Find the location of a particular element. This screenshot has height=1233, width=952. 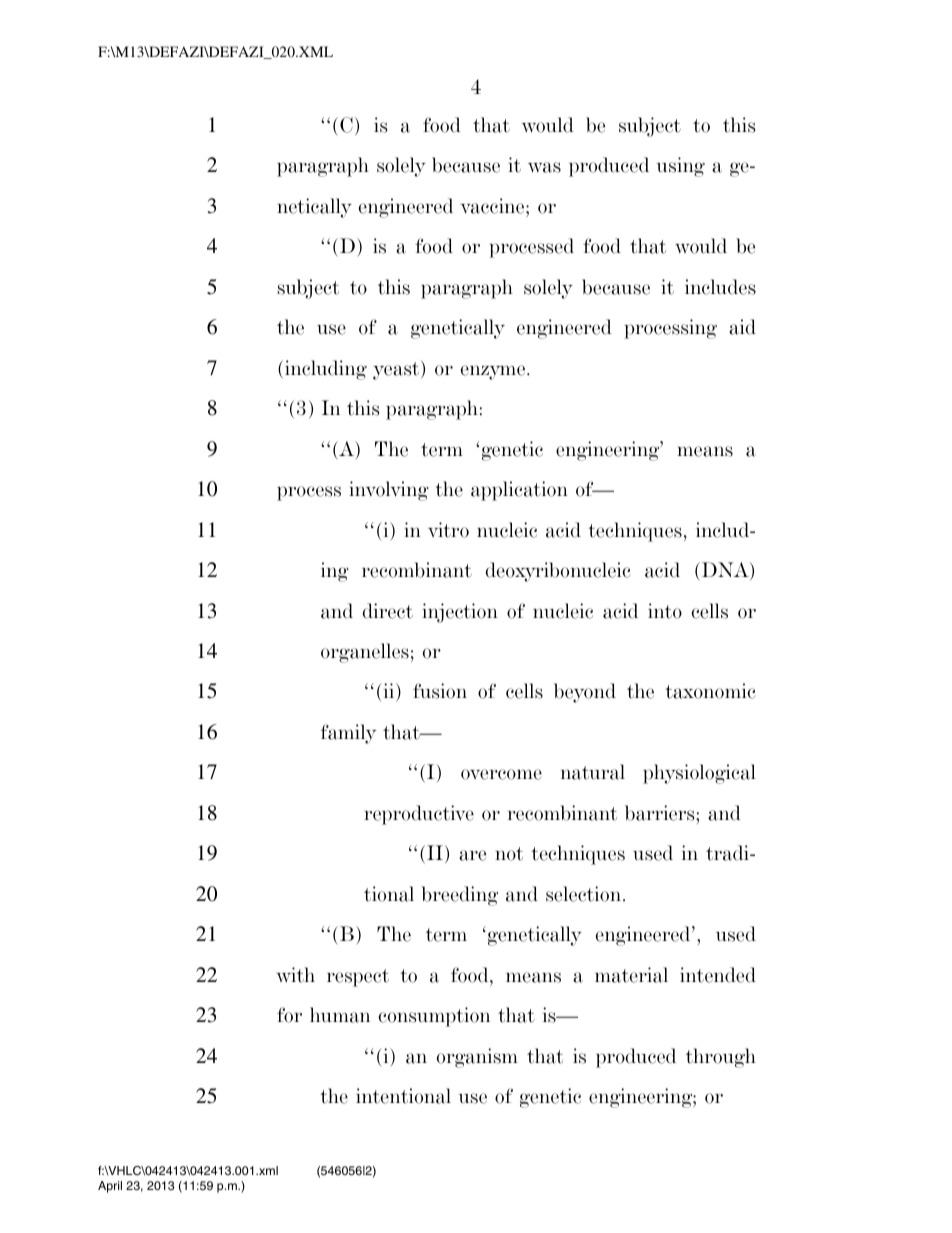

with is located at coordinates (295, 975).
